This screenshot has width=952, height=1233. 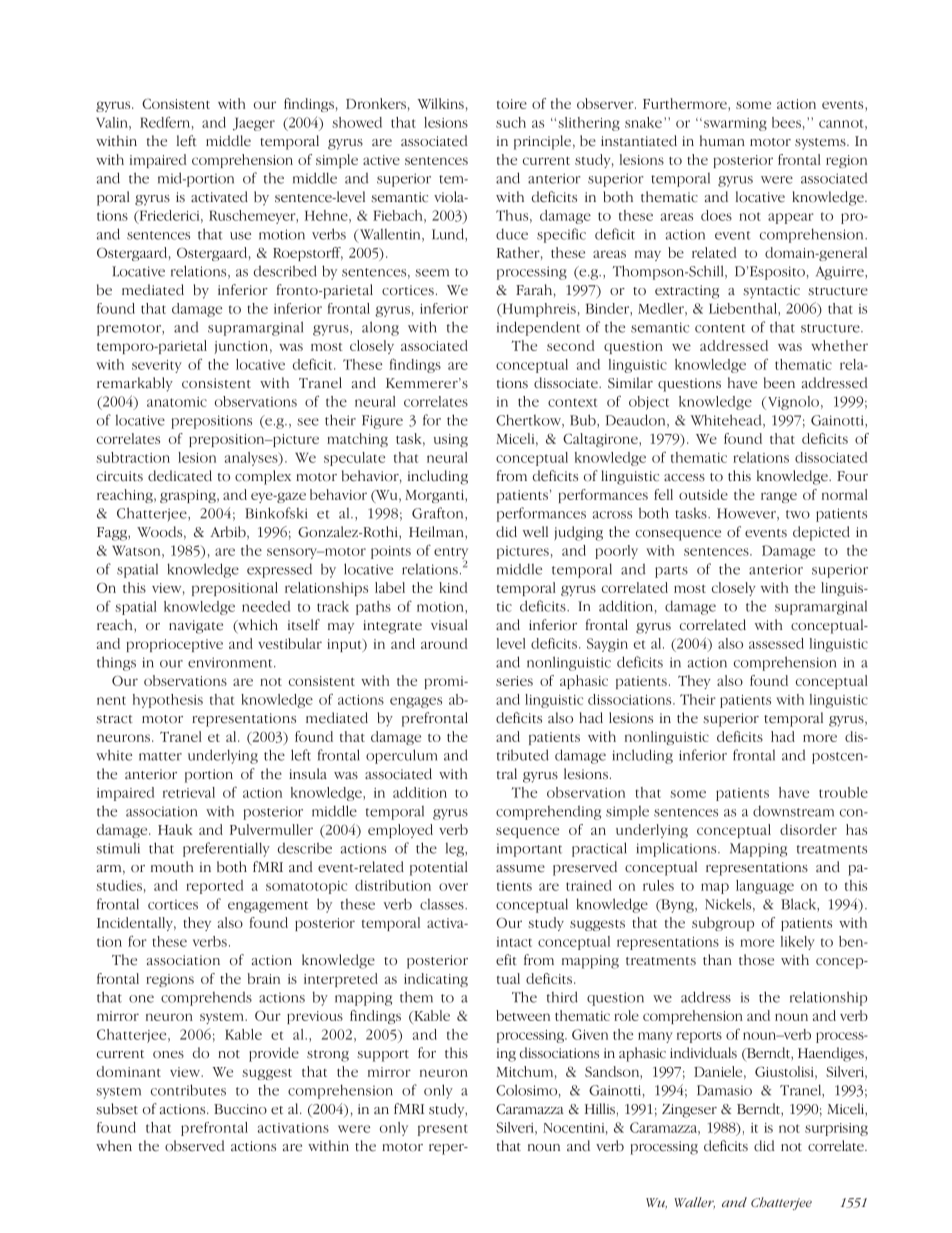 I want to click on independent, so click(x=538, y=328).
